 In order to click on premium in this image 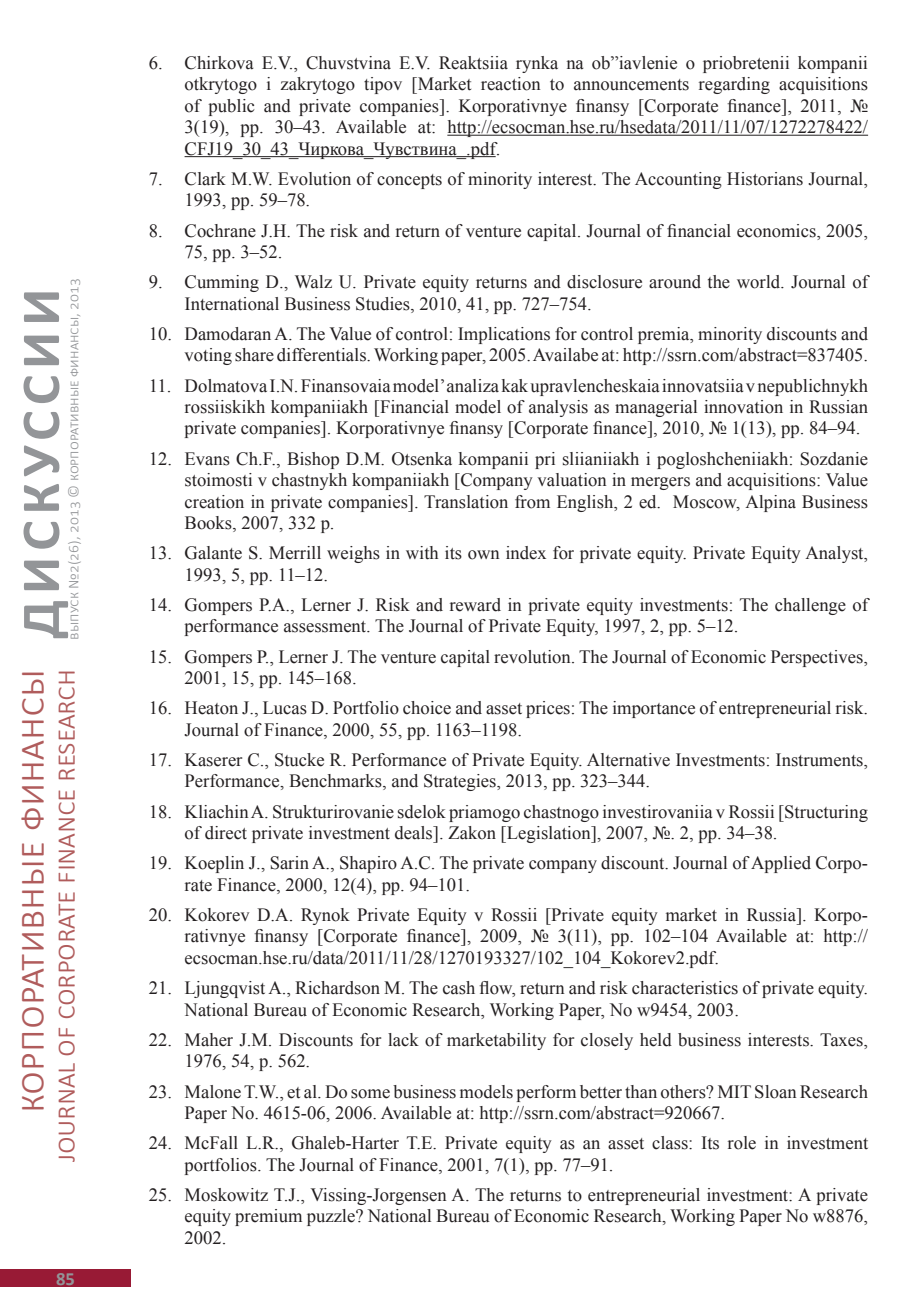, I will do `click(268, 1217)`.
